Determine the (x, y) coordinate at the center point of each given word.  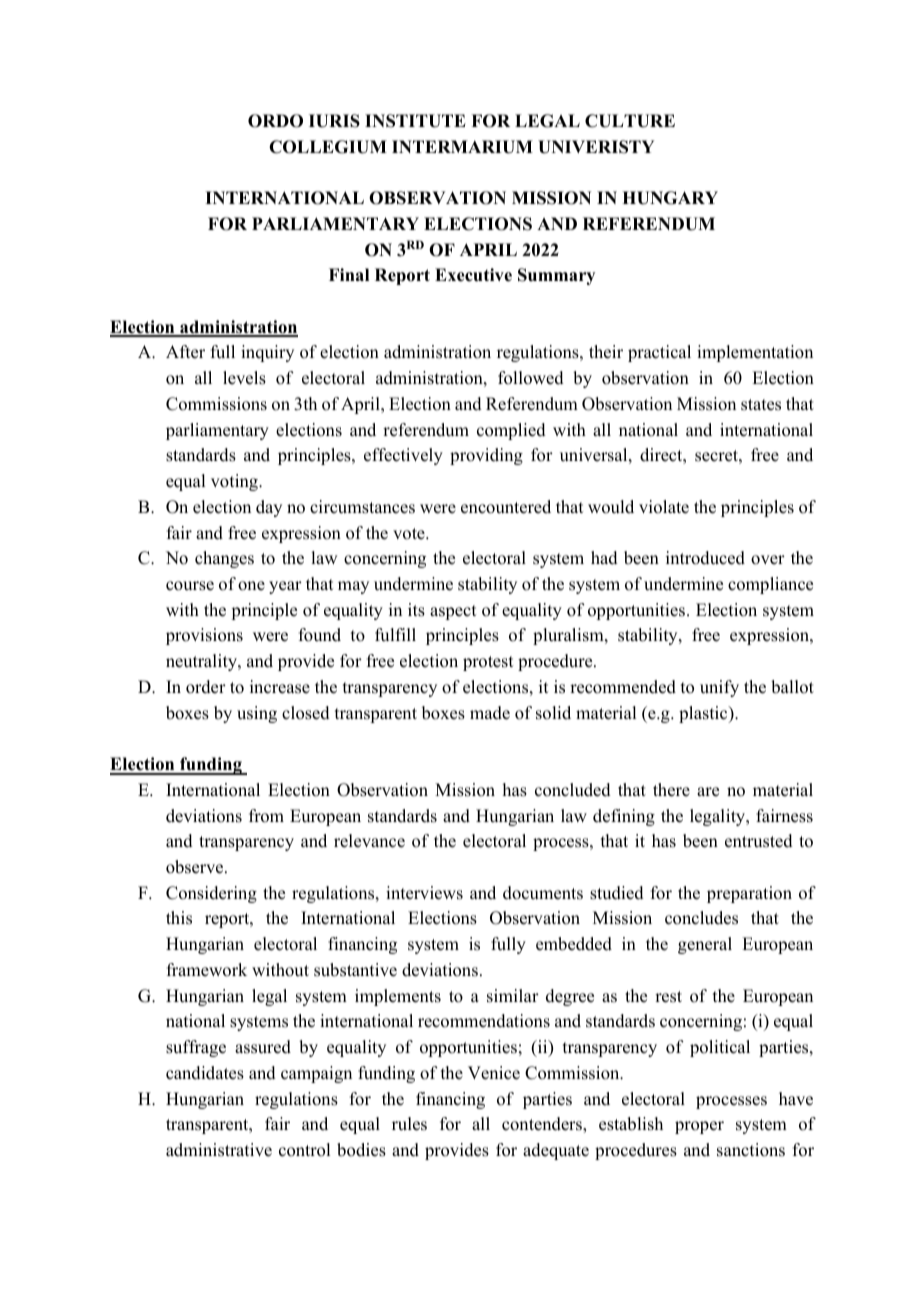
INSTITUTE (415, 121)
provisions (204, 636)
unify (719, 688)
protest (488, 663)
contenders (543, 1124)
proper (699, 1127)
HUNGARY (670, 198)
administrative (219, 1150)
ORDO (275, 121)
